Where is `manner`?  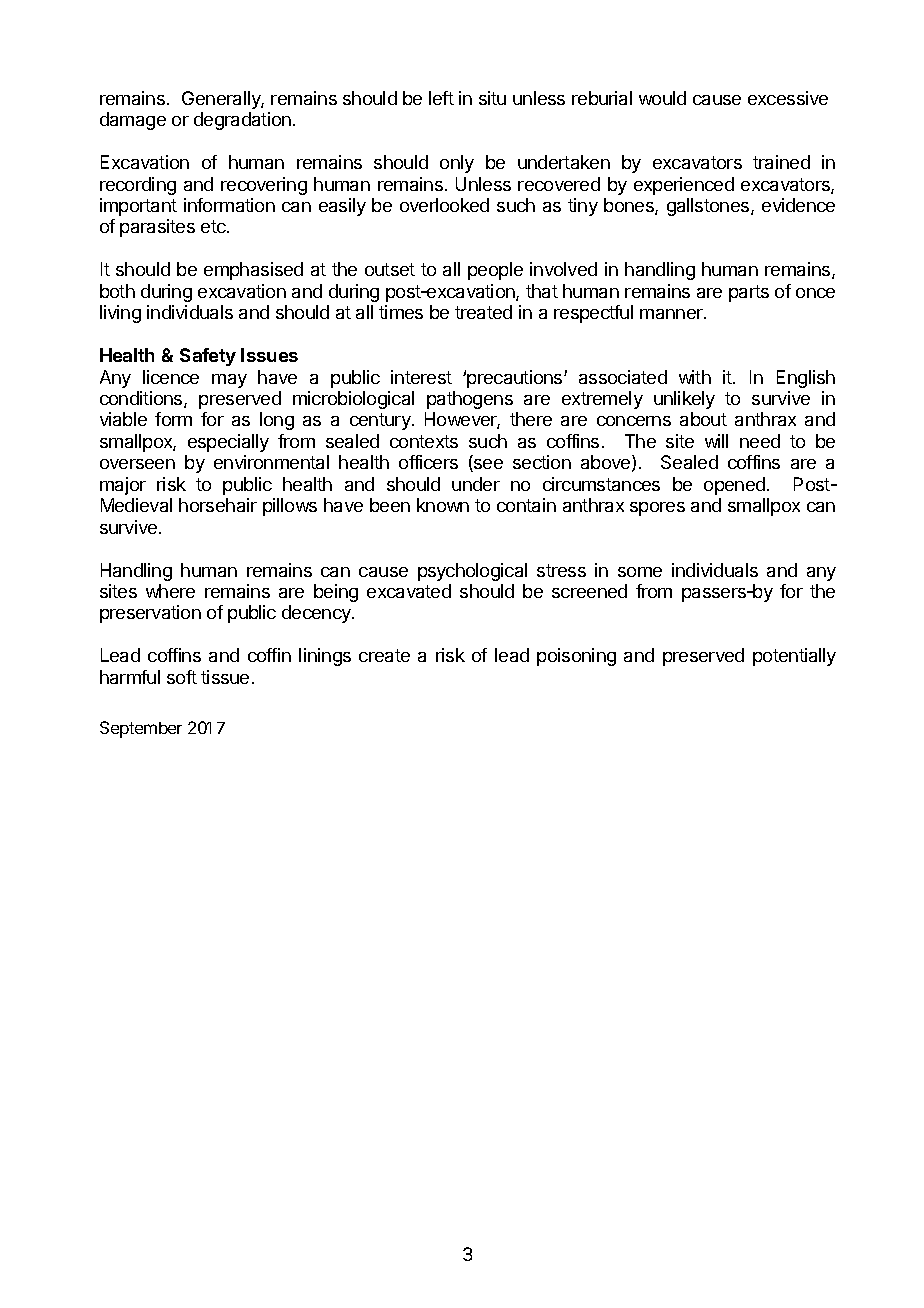
manner is located at coordinates (672, 314).
